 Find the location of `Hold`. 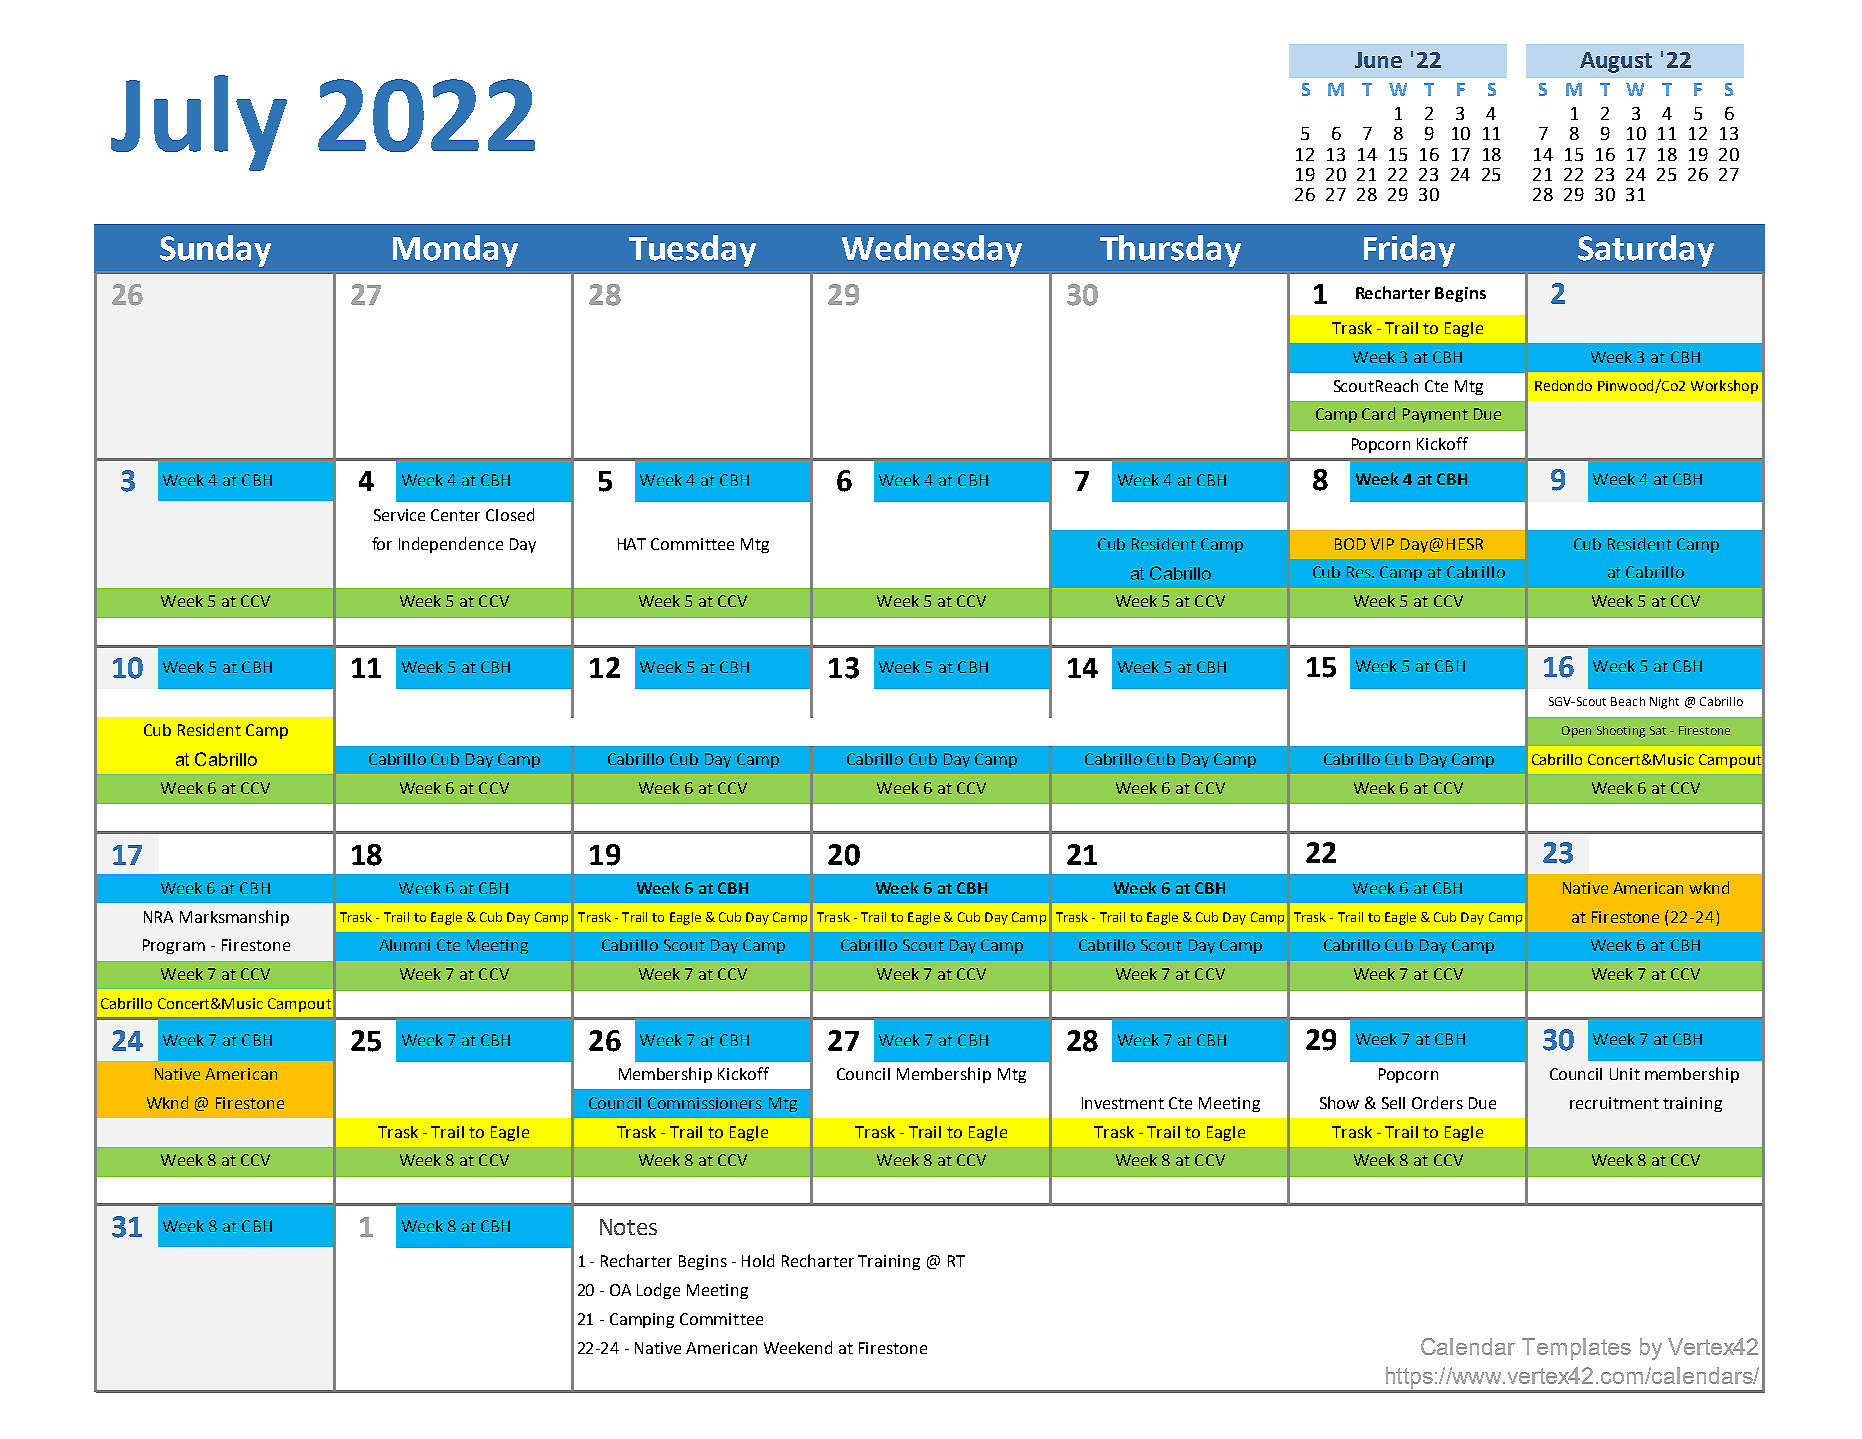

Hold is located at coordinates (758, 1260).
